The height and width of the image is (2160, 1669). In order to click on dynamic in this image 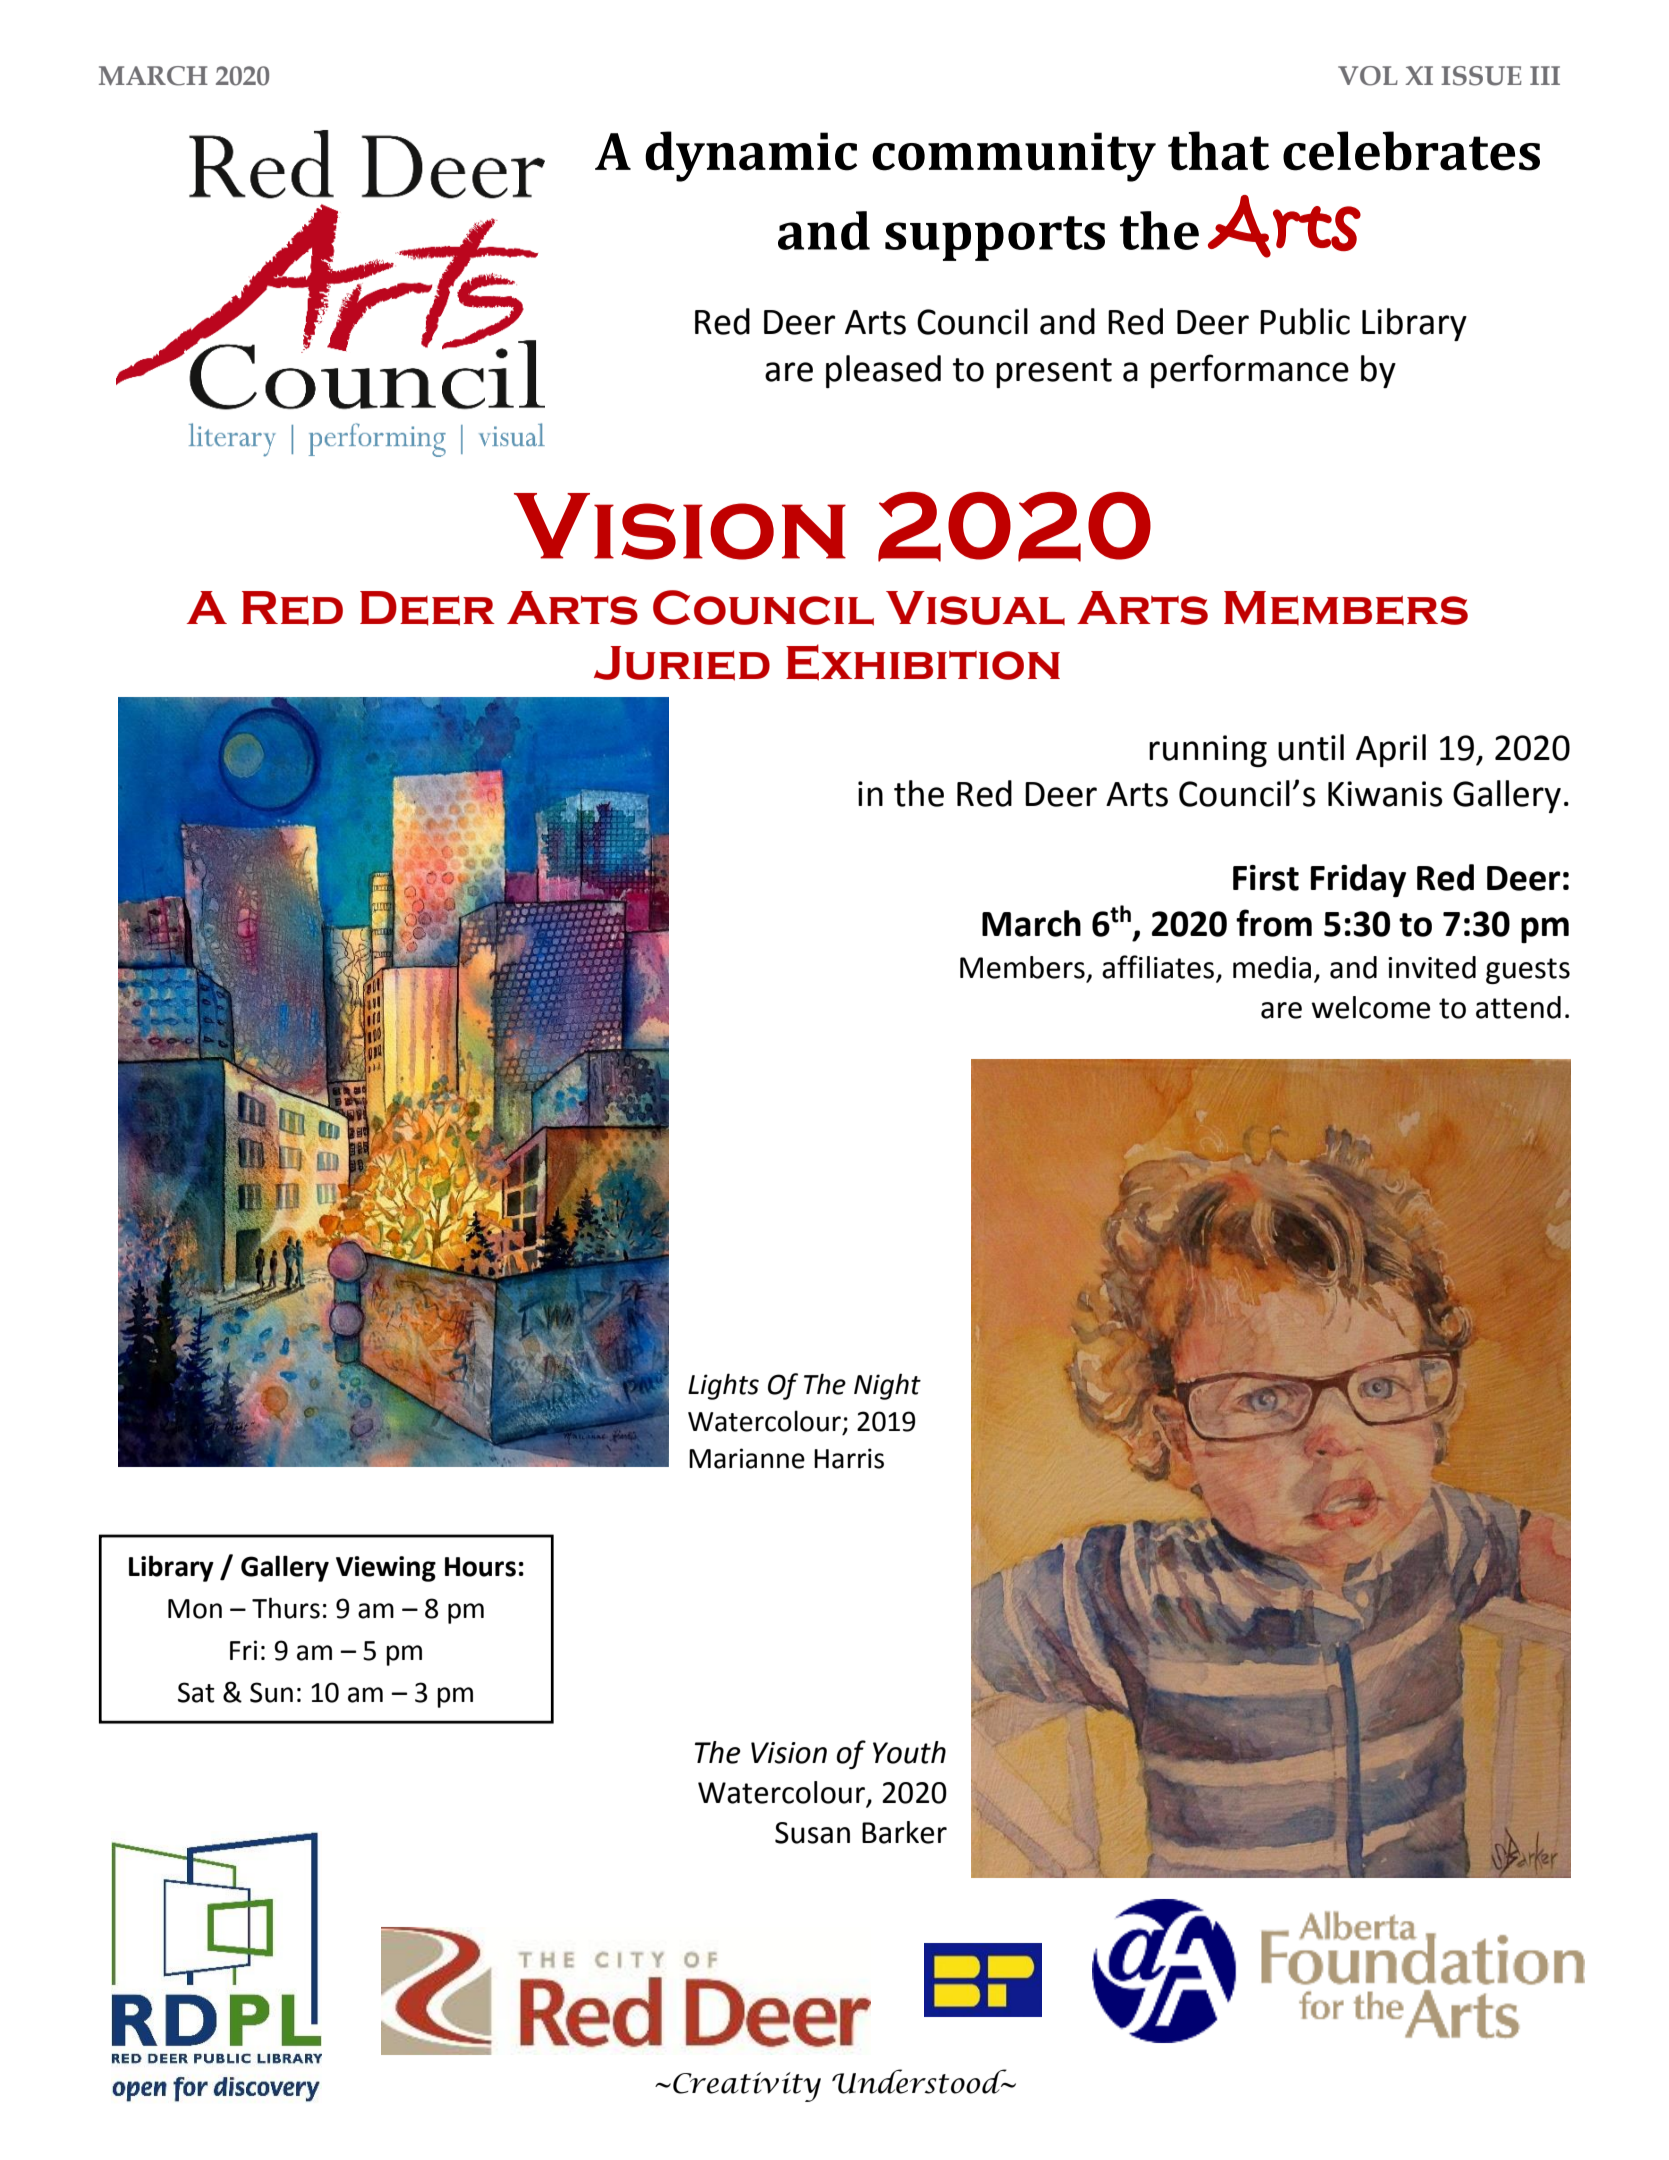, I will do `click(751, 156)`.
